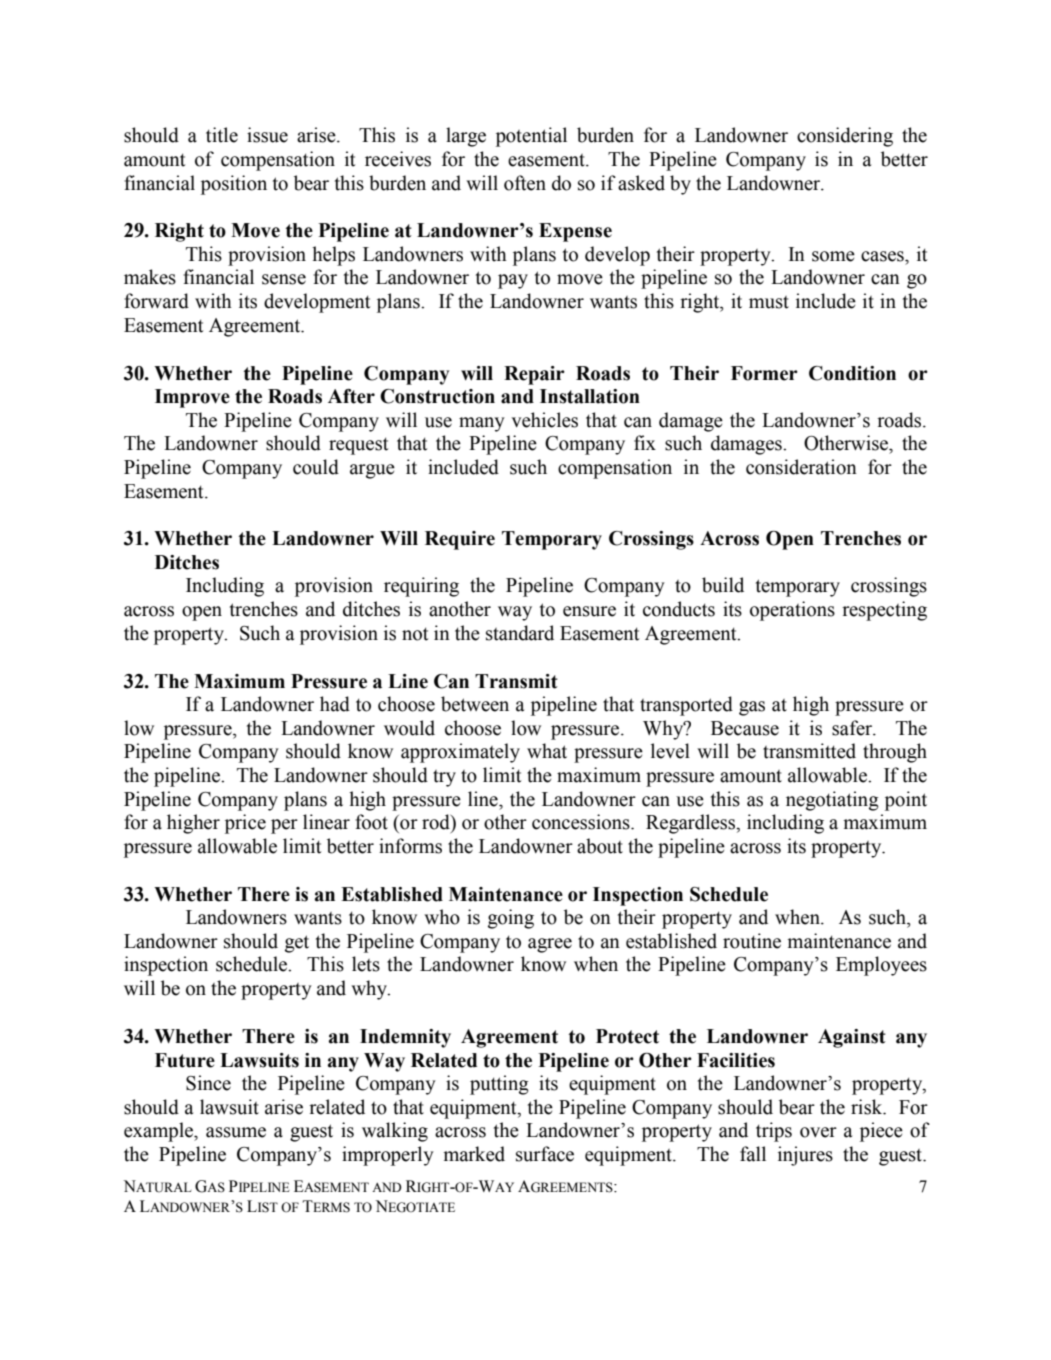 The image size is (1051, 1360). What do you see at coordinates (316, 467) in the screenshot?
I see `could` at bounding box center [316, 467].
